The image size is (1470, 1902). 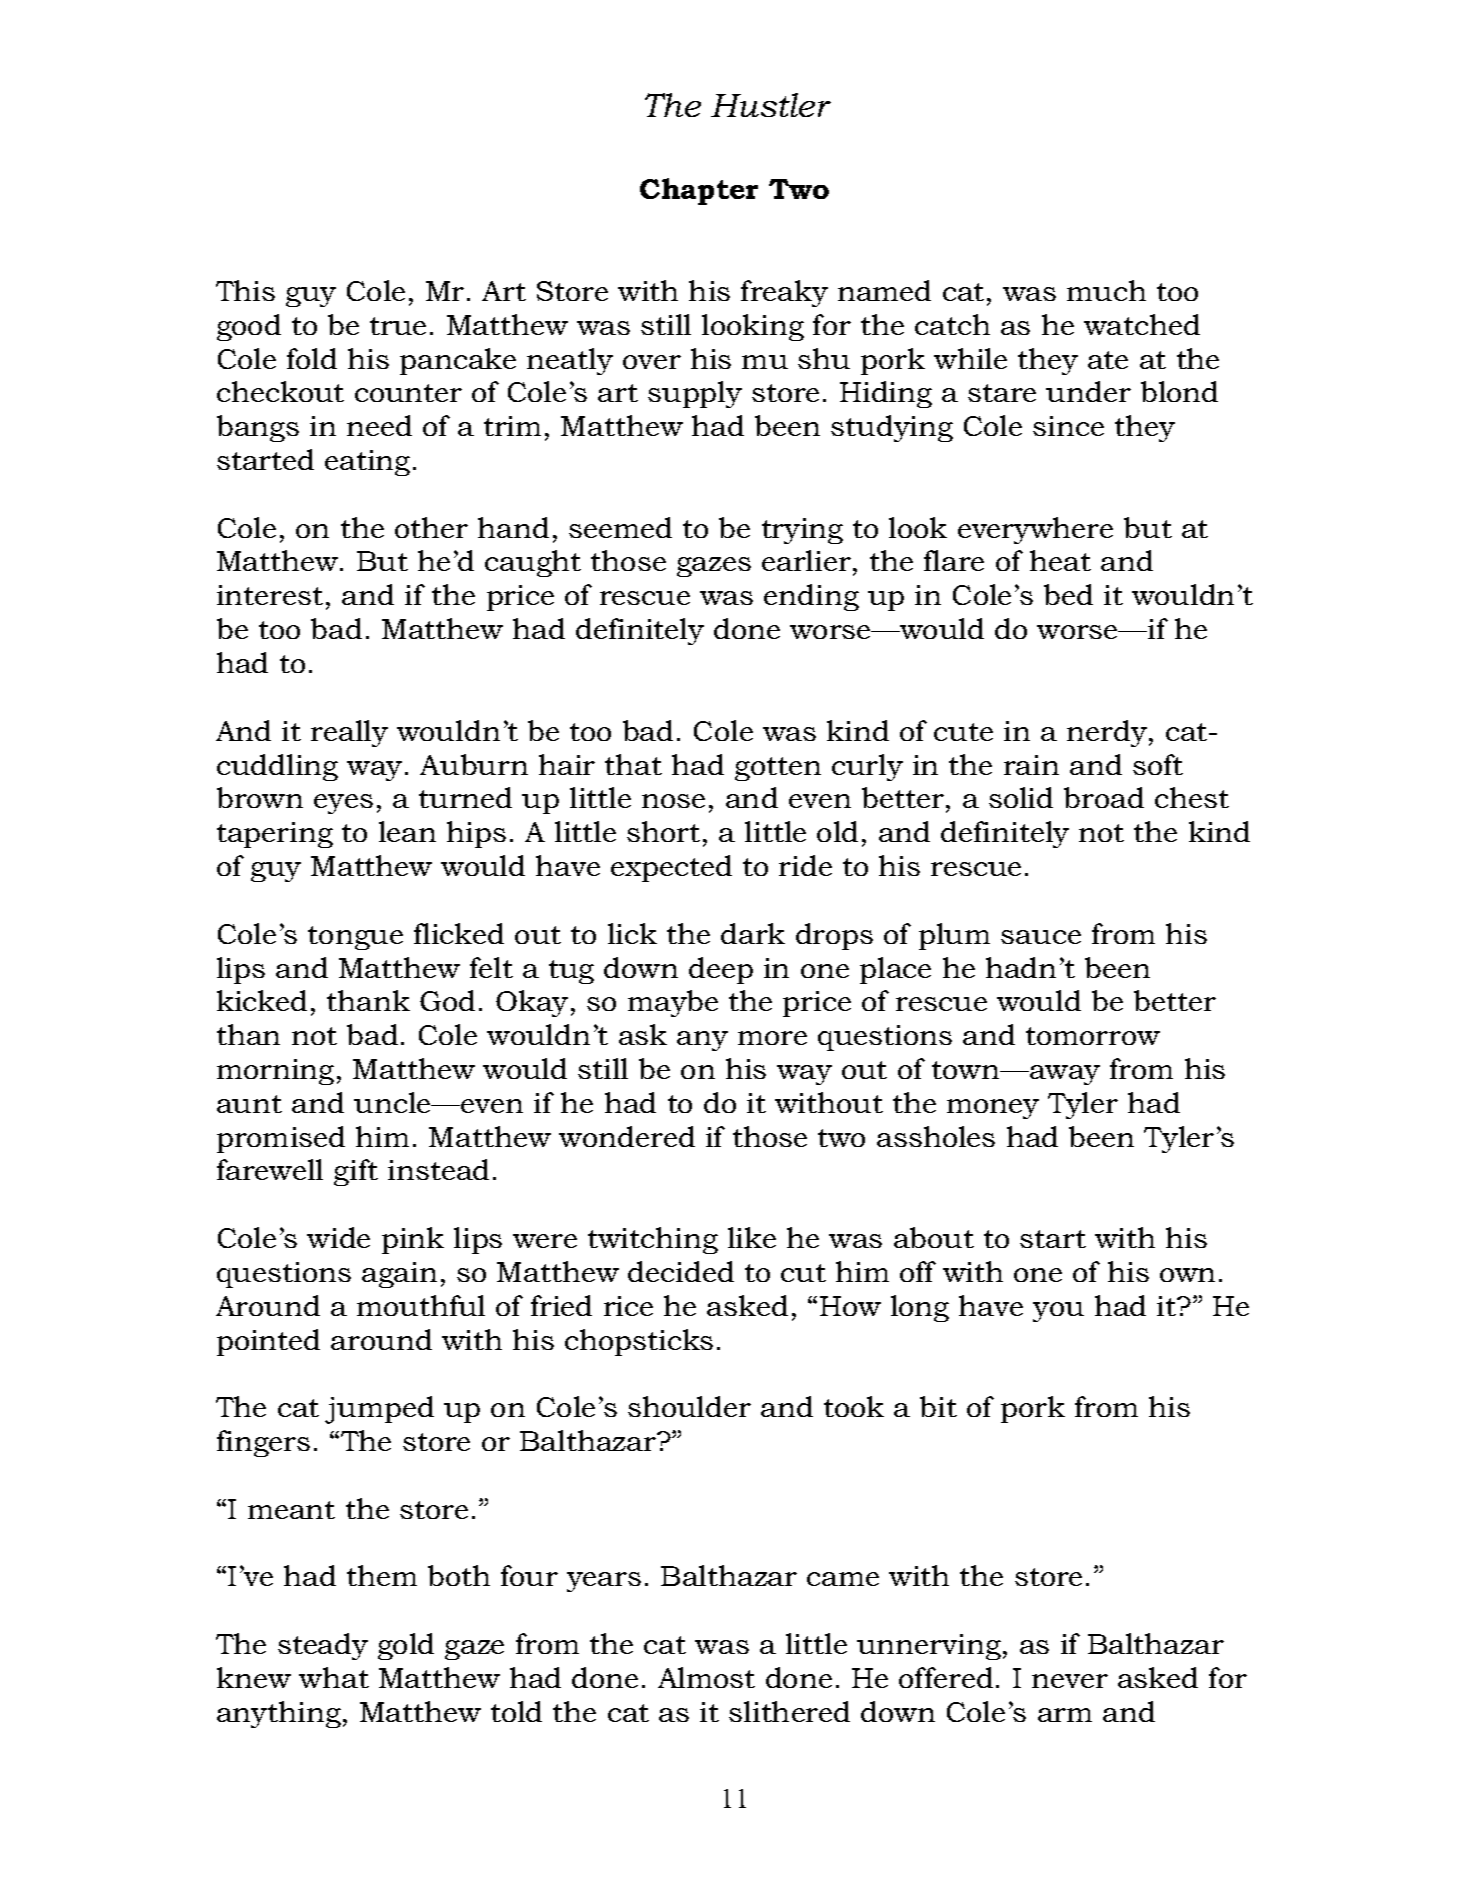 I want to click on dark, so click(x=753, y=933).
